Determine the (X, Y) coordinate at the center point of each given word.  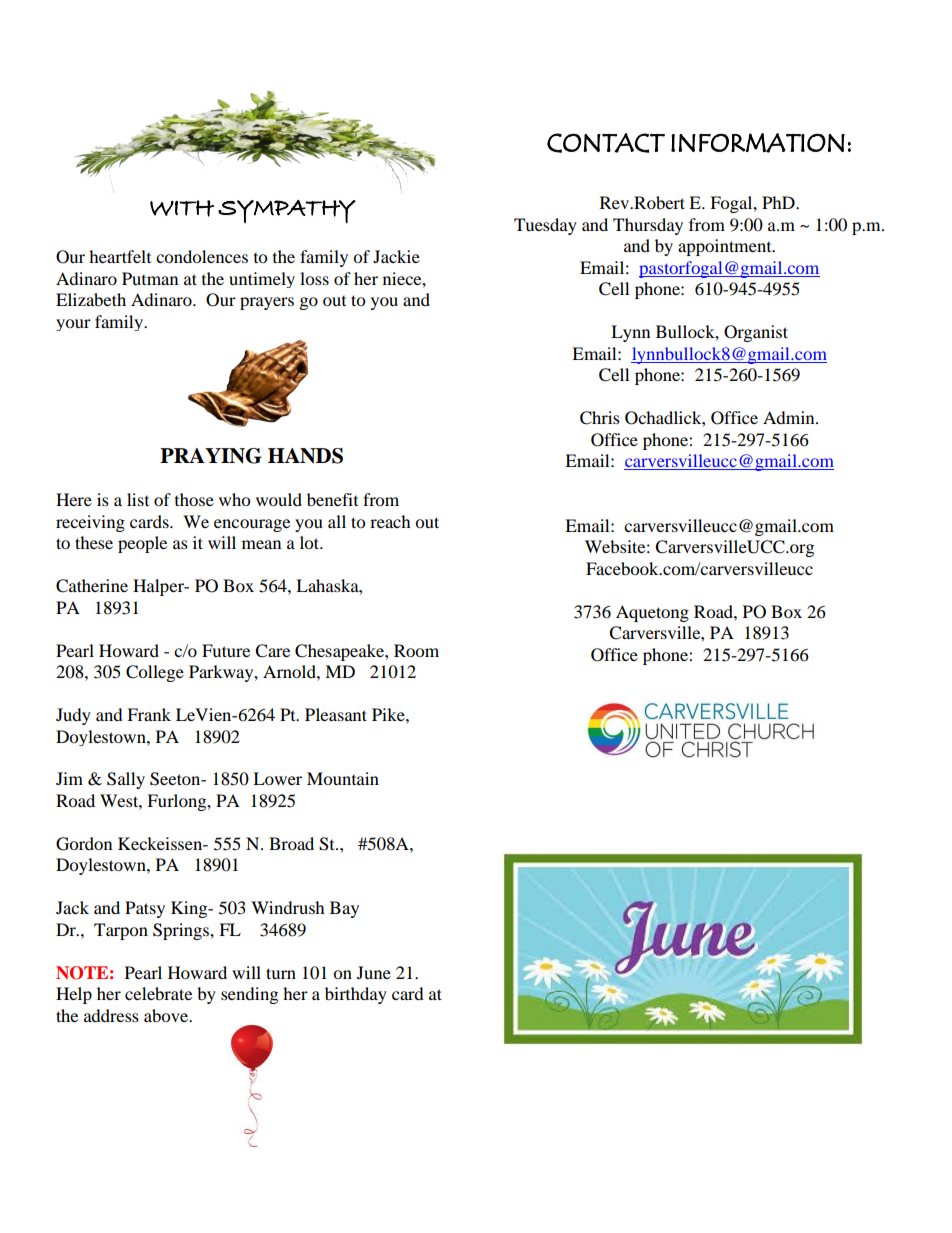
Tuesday (545, 226)
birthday (356, 995)
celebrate (158, 993)
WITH (182, 208)
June (374, 972)
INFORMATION (758, 143)
